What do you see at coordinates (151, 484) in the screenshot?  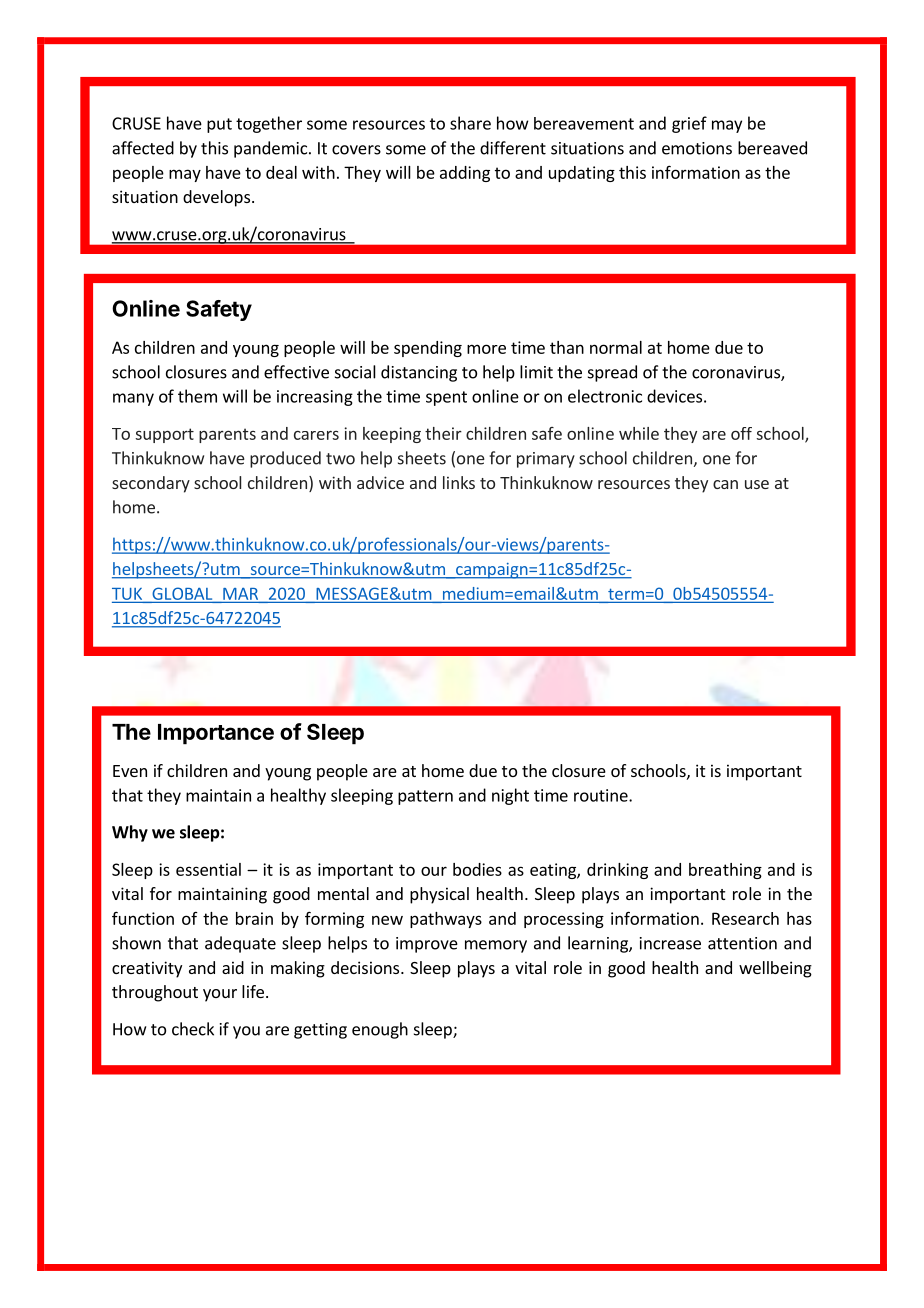 I see `secondary` at bounding box center [151, 484].
